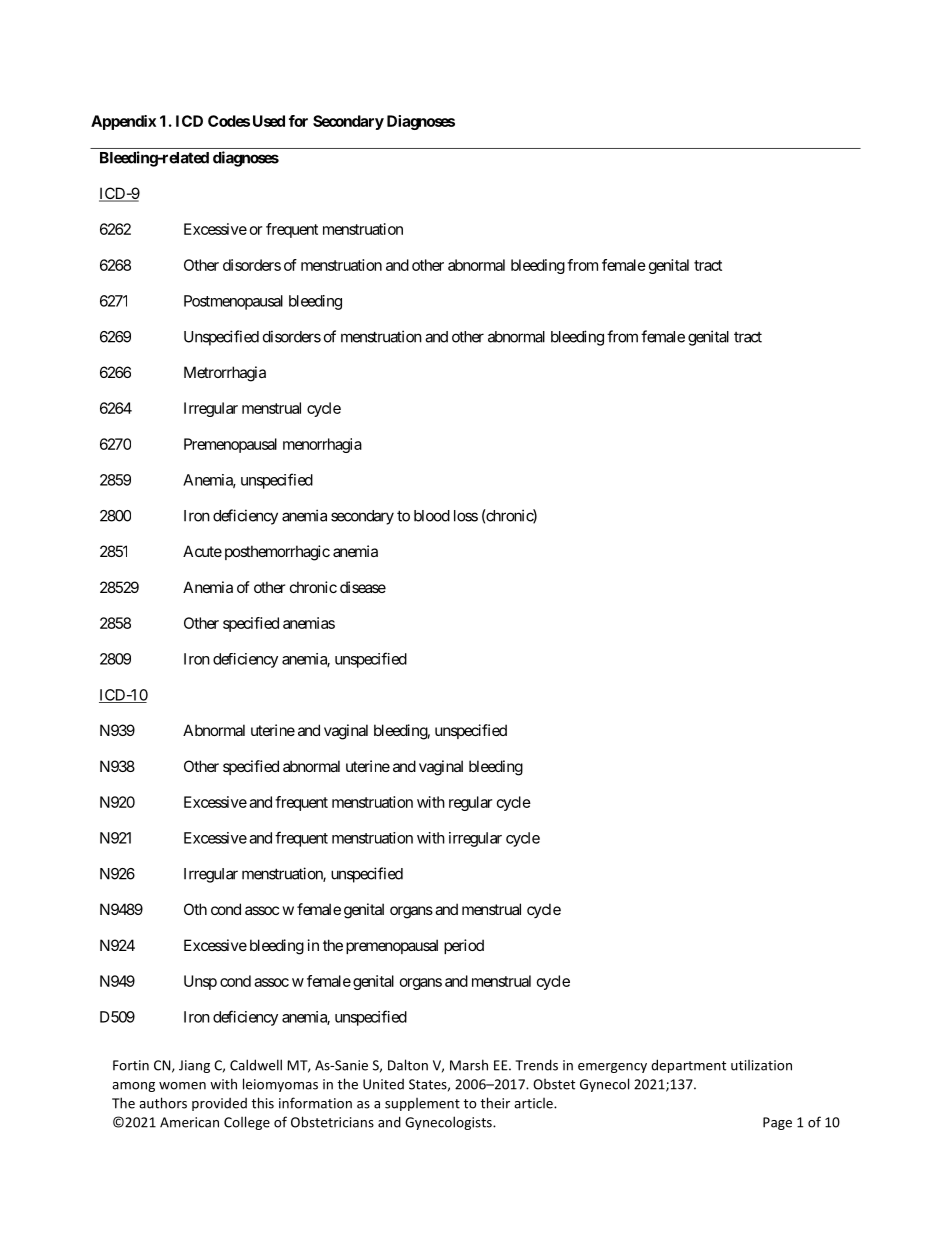 The height and width of the image is (1233, 952). I want to click on menorrhagia, so click(322, 445).
